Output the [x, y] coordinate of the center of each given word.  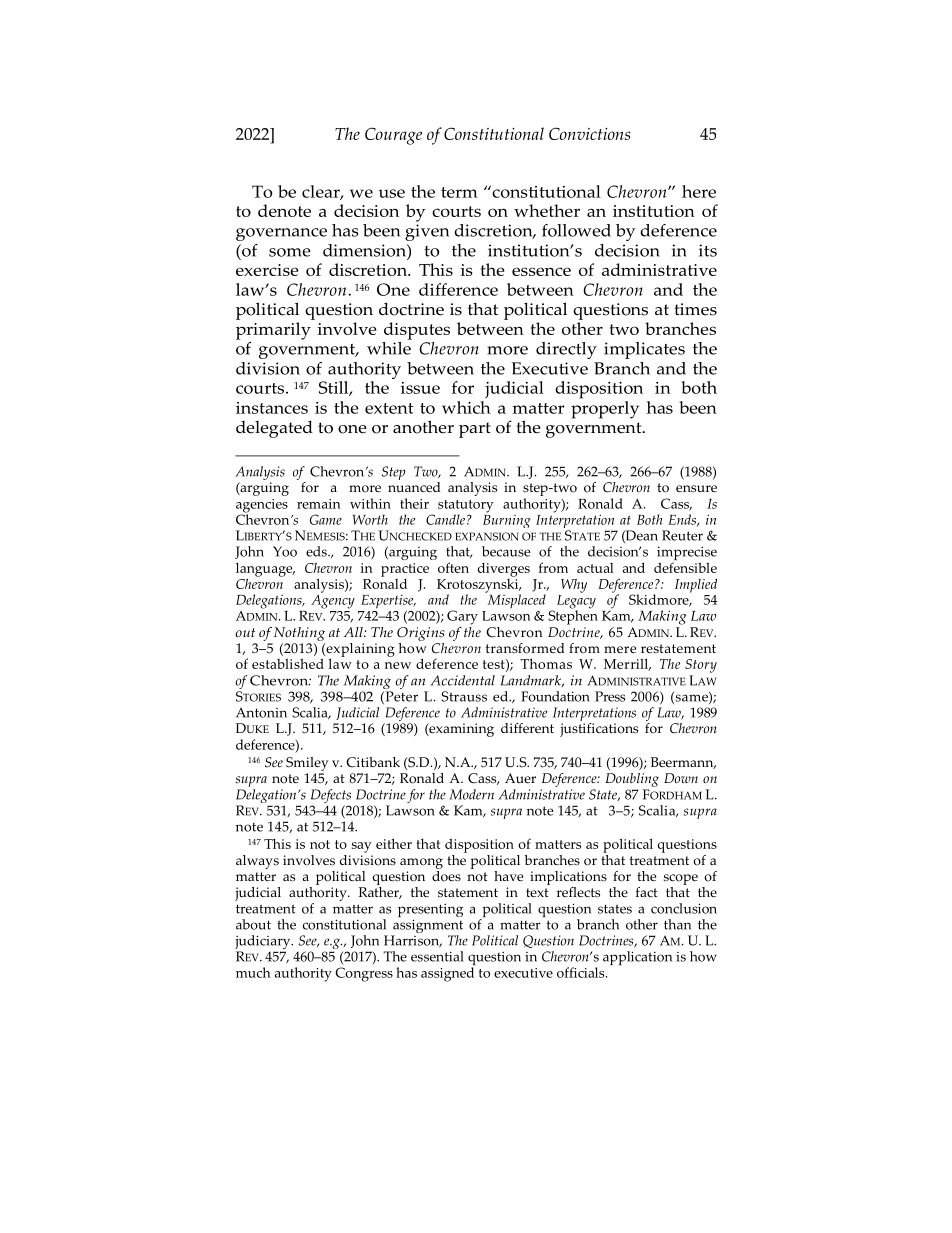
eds [317, 551]
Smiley [307, 764]
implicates [644, 350]
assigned [447, 974]
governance [281, 234]
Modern [471, 794]
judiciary [264, 943]
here [699, 191]
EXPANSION [487, 536]
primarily [273, 331]
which [466, 407]
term [459, 192]
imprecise [687, 554]
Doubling [632, 780]
